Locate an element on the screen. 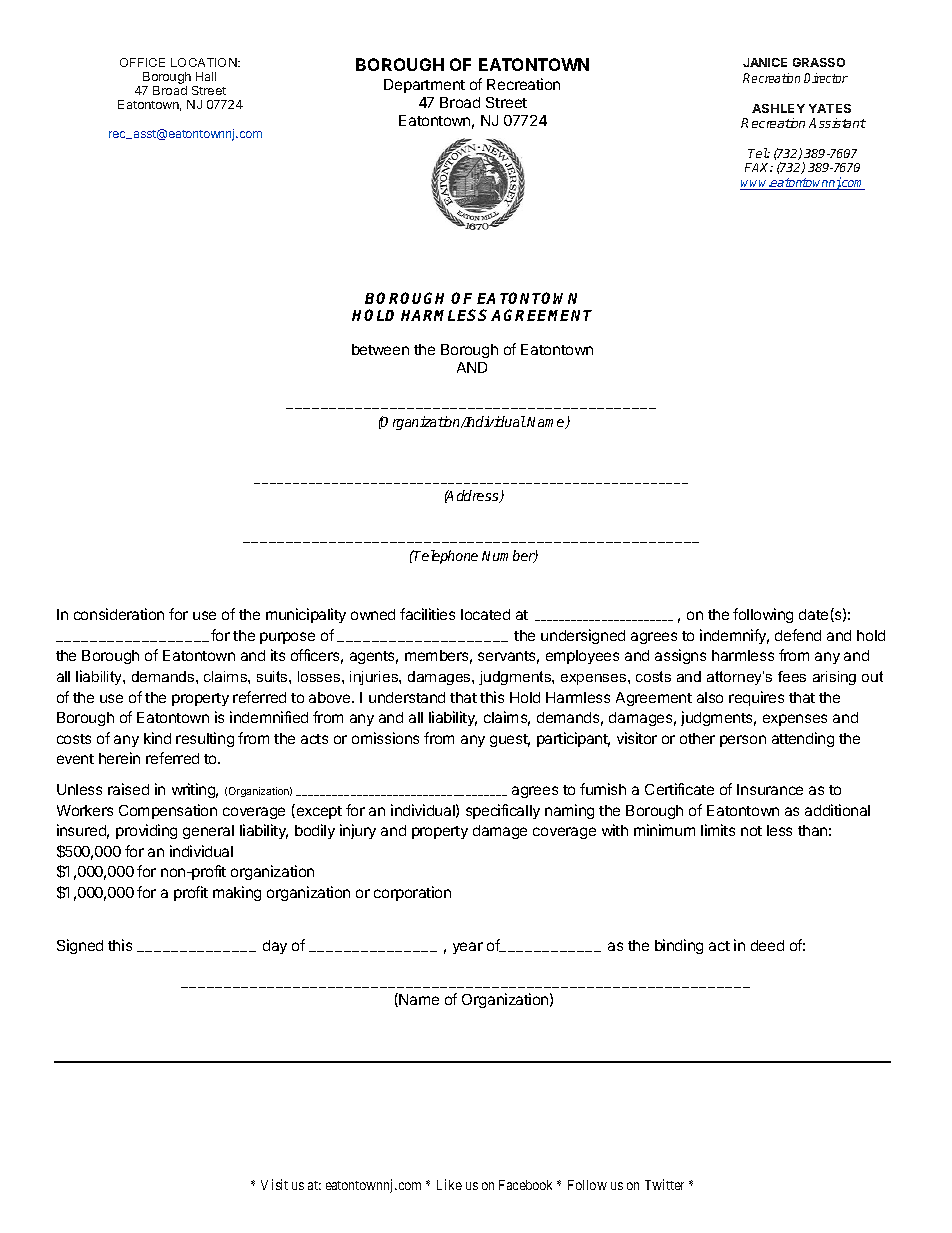  Facebook is located at coordinates (525, 1185).
